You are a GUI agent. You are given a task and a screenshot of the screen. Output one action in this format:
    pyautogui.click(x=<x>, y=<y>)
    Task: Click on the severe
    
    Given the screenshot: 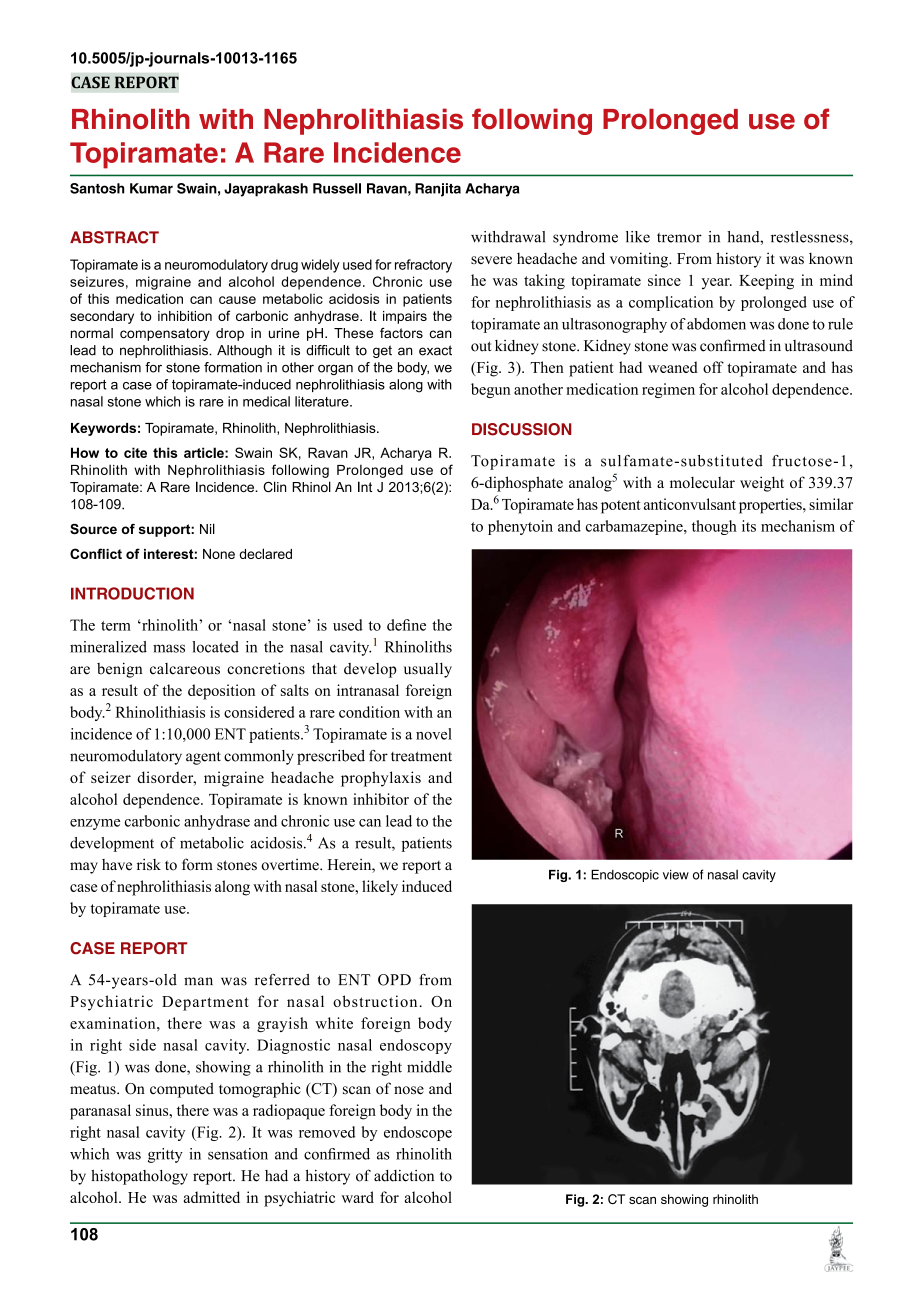 What is the action you would take?
    pyautogui.click(x=491, y=260)
